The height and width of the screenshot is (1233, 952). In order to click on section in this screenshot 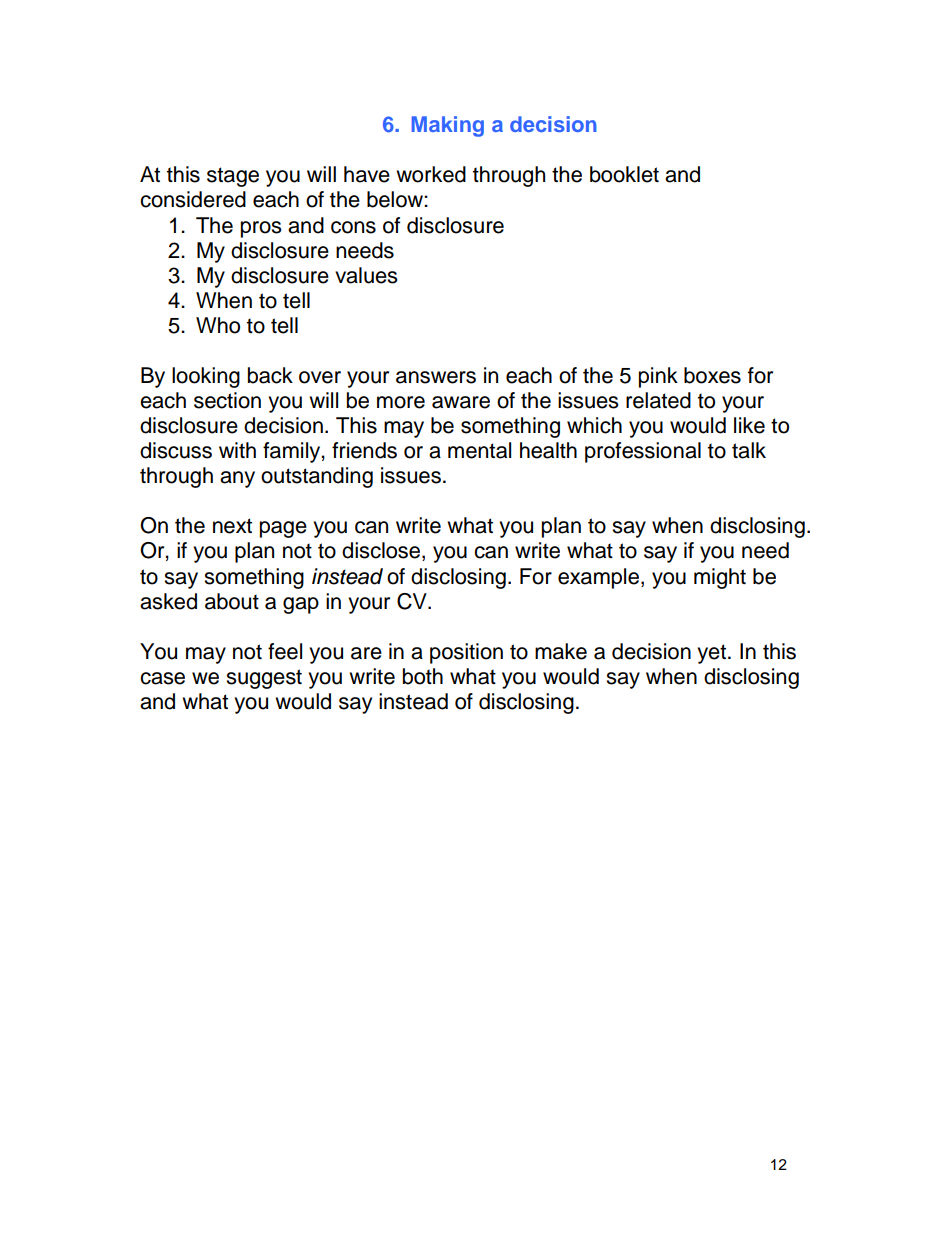, I will do `click(227, 400)`.
